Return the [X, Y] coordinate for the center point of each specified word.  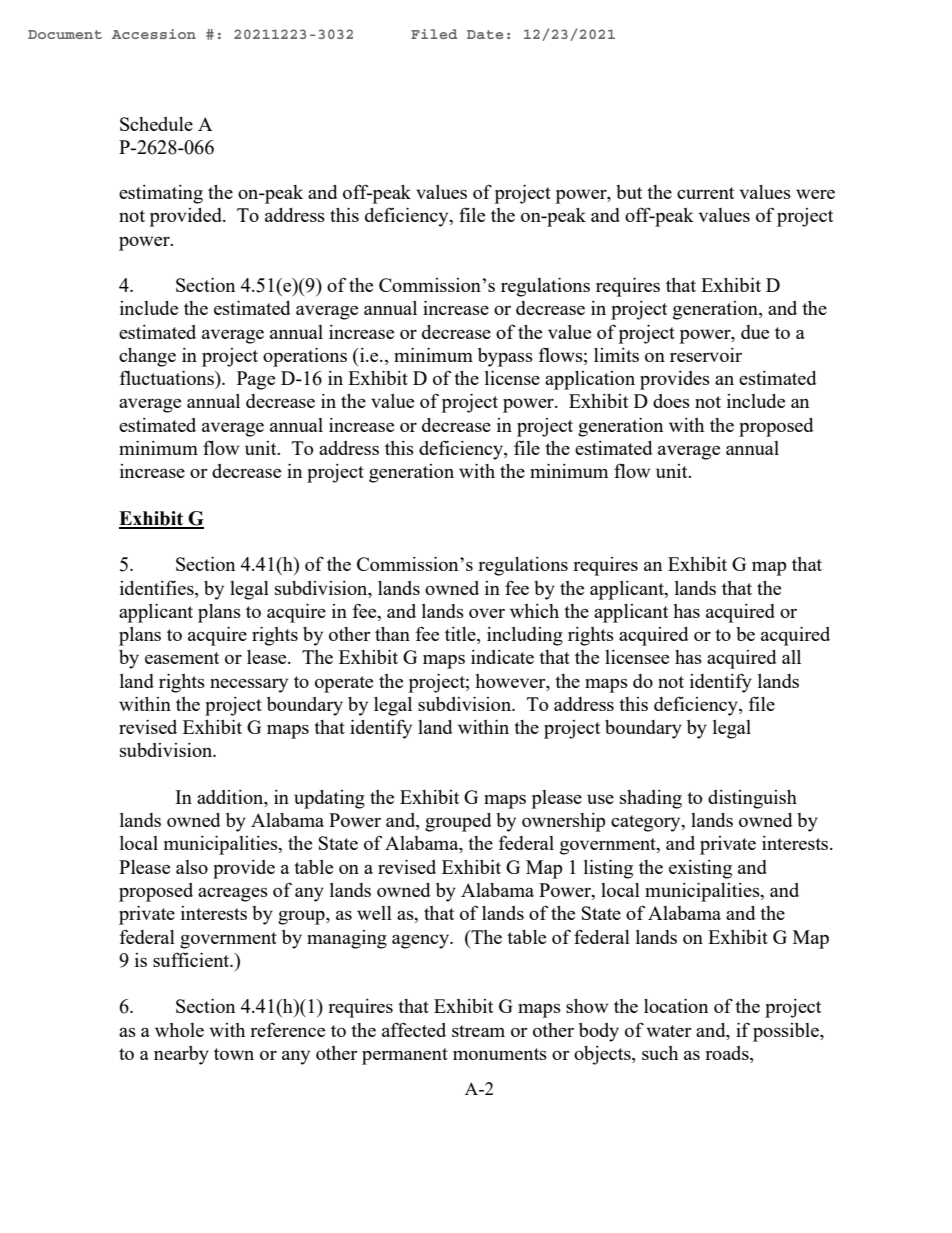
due [755, 332]
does [671, 401]
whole [179, 1030]
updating [329, 799]
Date [485, 34]
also [192, 867]
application [590, 380]
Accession [154, 34]
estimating [161, 194]
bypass [505, 357]
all [791, 657]
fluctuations [168, 377]
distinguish [752, 799]
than [392, 634]
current [705, 193]
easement [182, 658]
